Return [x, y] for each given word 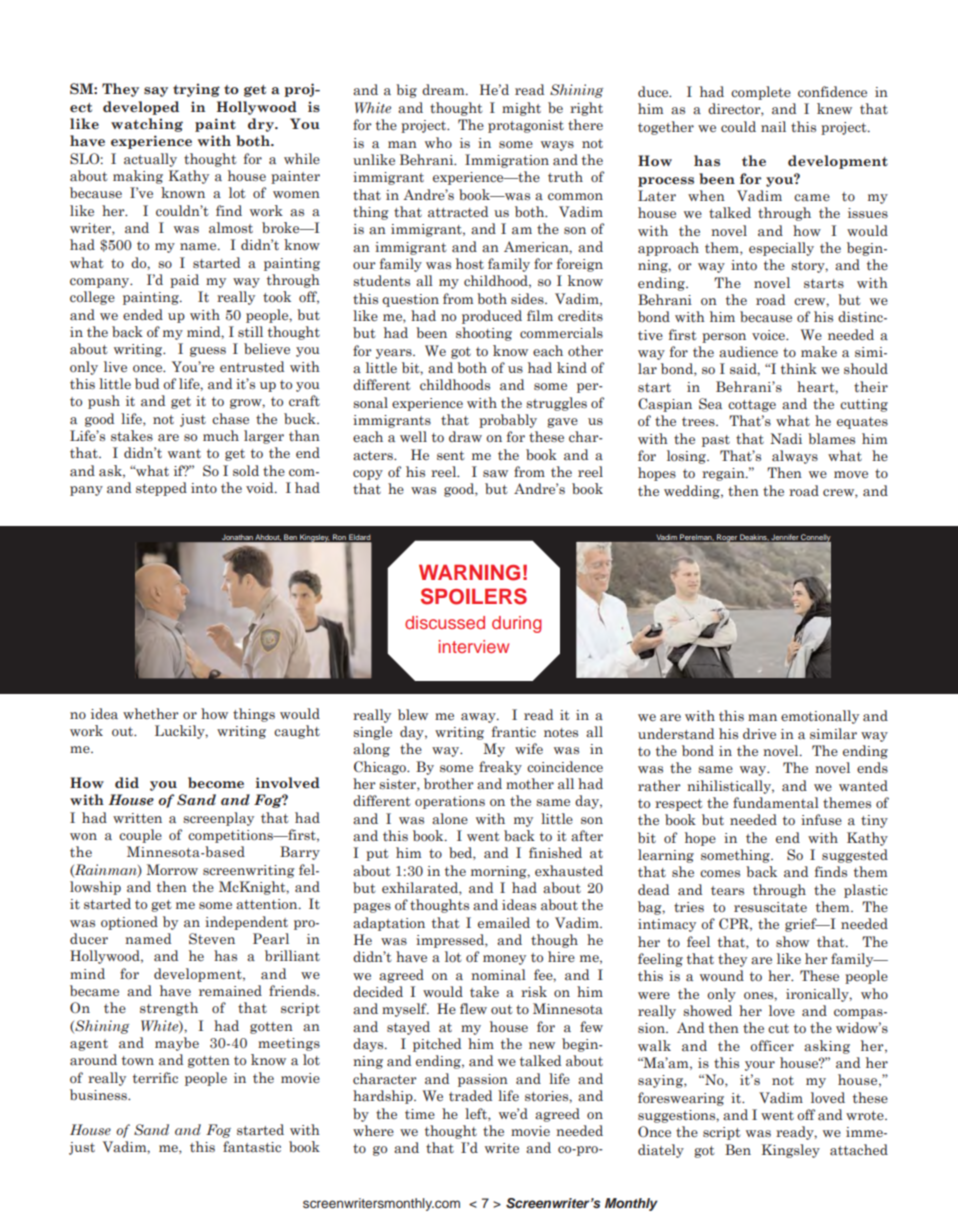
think [799, 368]
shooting [484, 334]
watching [147, 125]
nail [773, 126]
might [521, 109]
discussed [445, 622]
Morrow [172, 869]
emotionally [820, 717]
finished [555, 852]
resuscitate [770, 907]
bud [147, 383]
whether [151, 713]
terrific [155, 1077]
